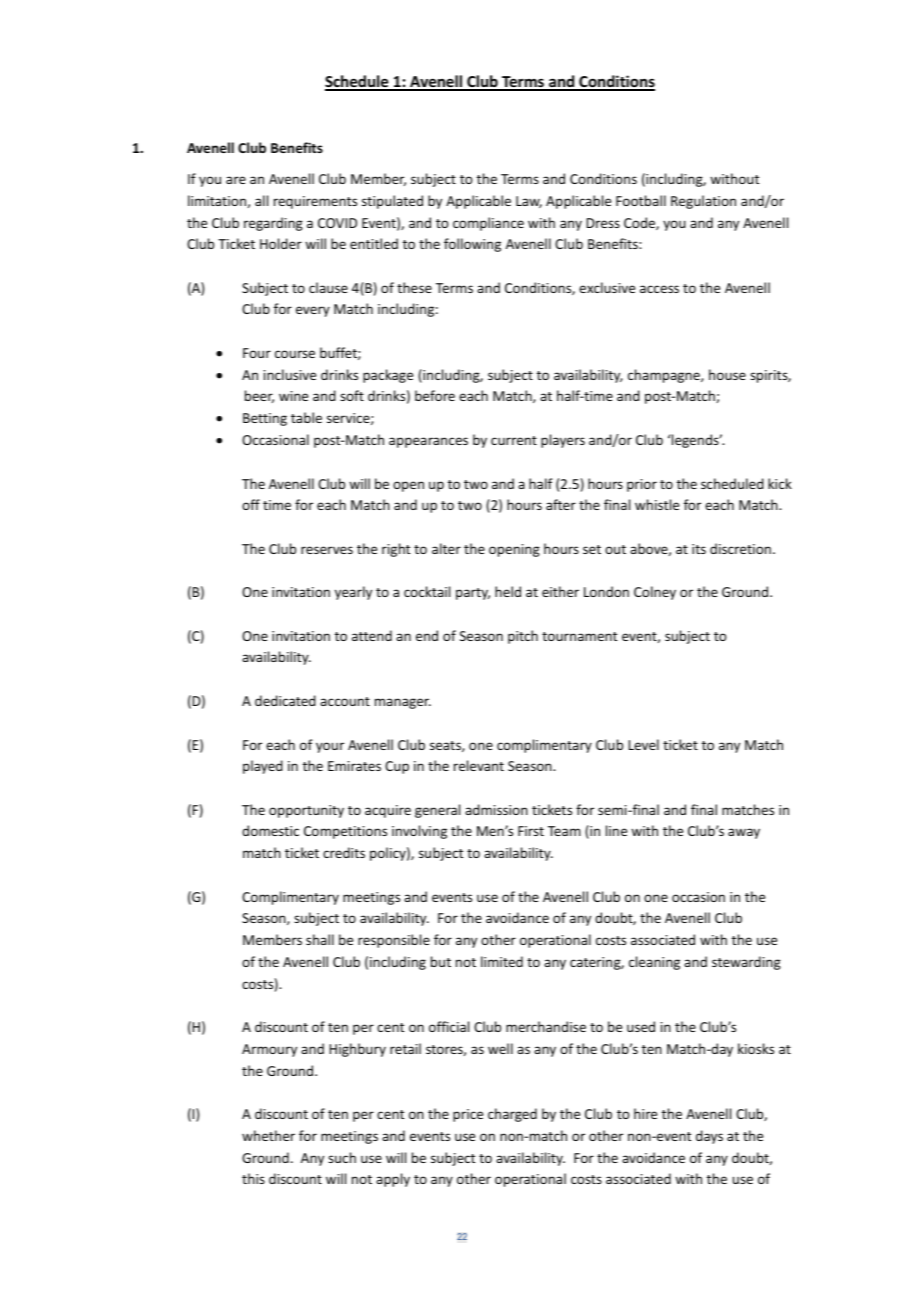 The width and height of the screenshot is (924, 1308). What do you see at coordinates (502, 961) in the screenshot?
I see `limited` at bounding box center [502, 961].
